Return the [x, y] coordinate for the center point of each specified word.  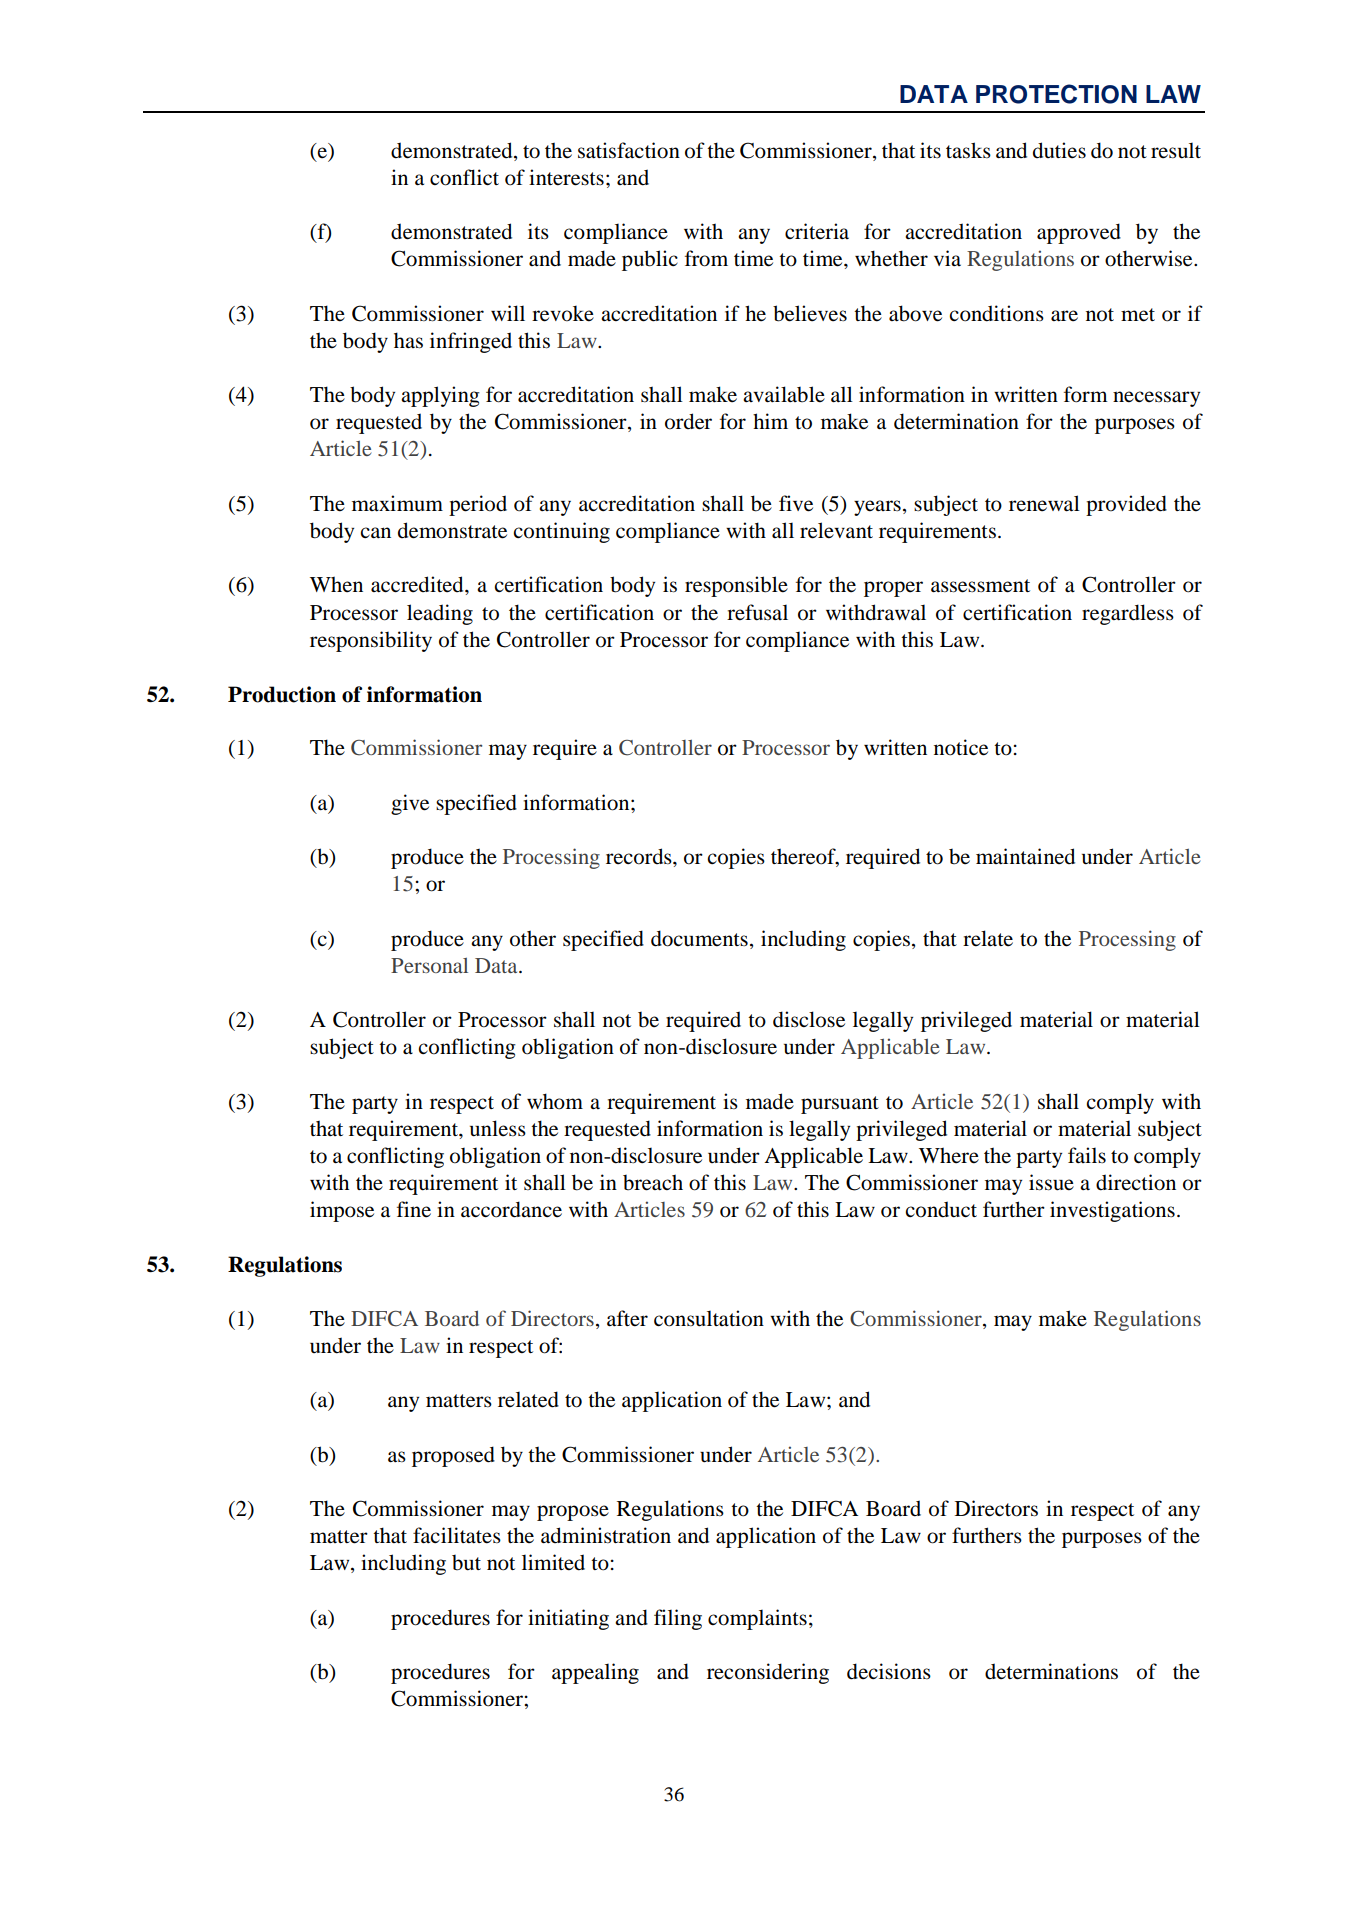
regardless [1128, 614]
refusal [757, 612]
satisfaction [629, 150]
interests [566, 177]
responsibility [371, 641]
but [466, 1563]
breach [653, 1182]
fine [414, 1209]
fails [1087, 1155]
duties [1059, 150]
